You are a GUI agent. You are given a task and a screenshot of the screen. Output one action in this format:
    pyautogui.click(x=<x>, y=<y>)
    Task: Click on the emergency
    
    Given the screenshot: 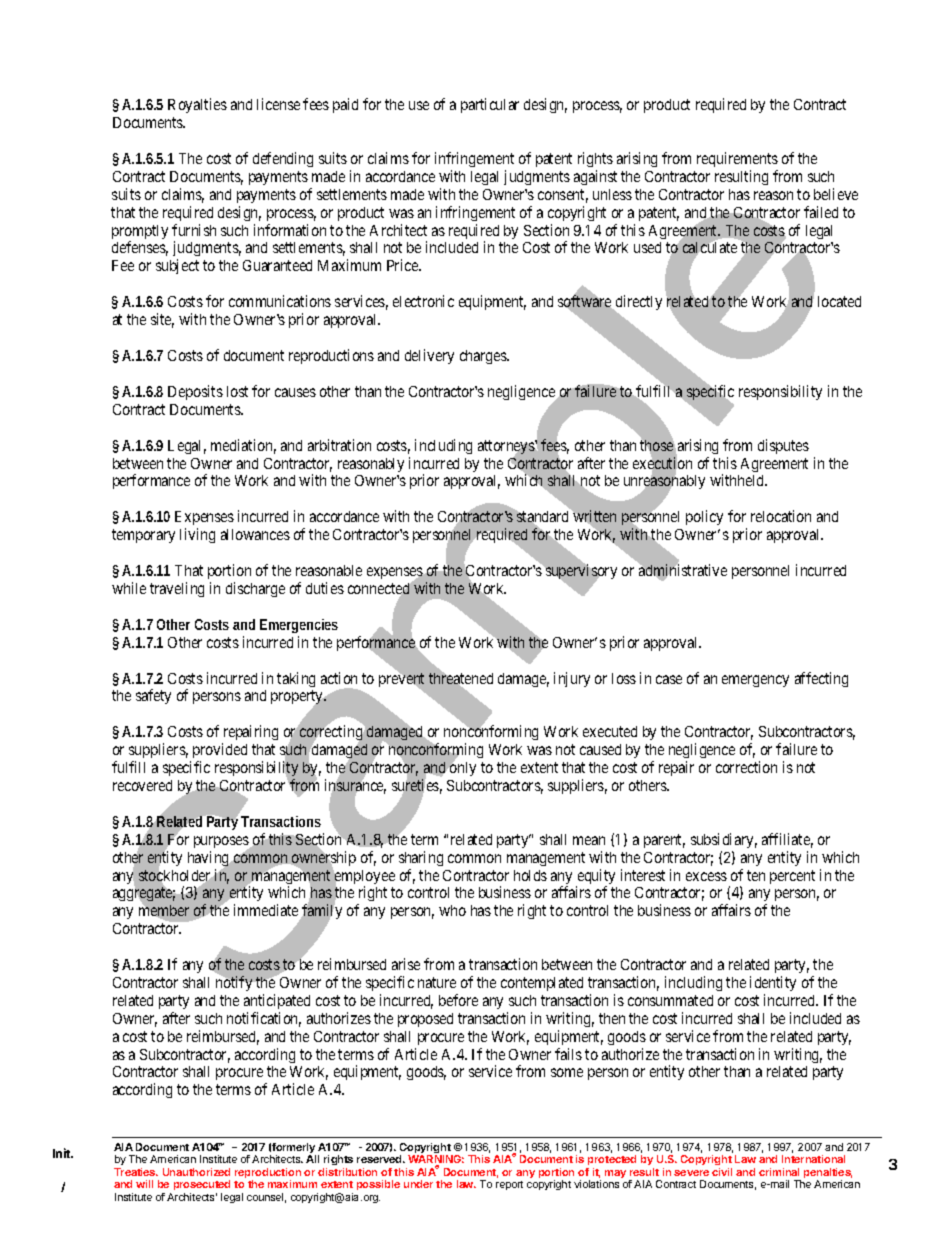 What is the action you would take?
    pyautogui.click(x=755, y=681)
